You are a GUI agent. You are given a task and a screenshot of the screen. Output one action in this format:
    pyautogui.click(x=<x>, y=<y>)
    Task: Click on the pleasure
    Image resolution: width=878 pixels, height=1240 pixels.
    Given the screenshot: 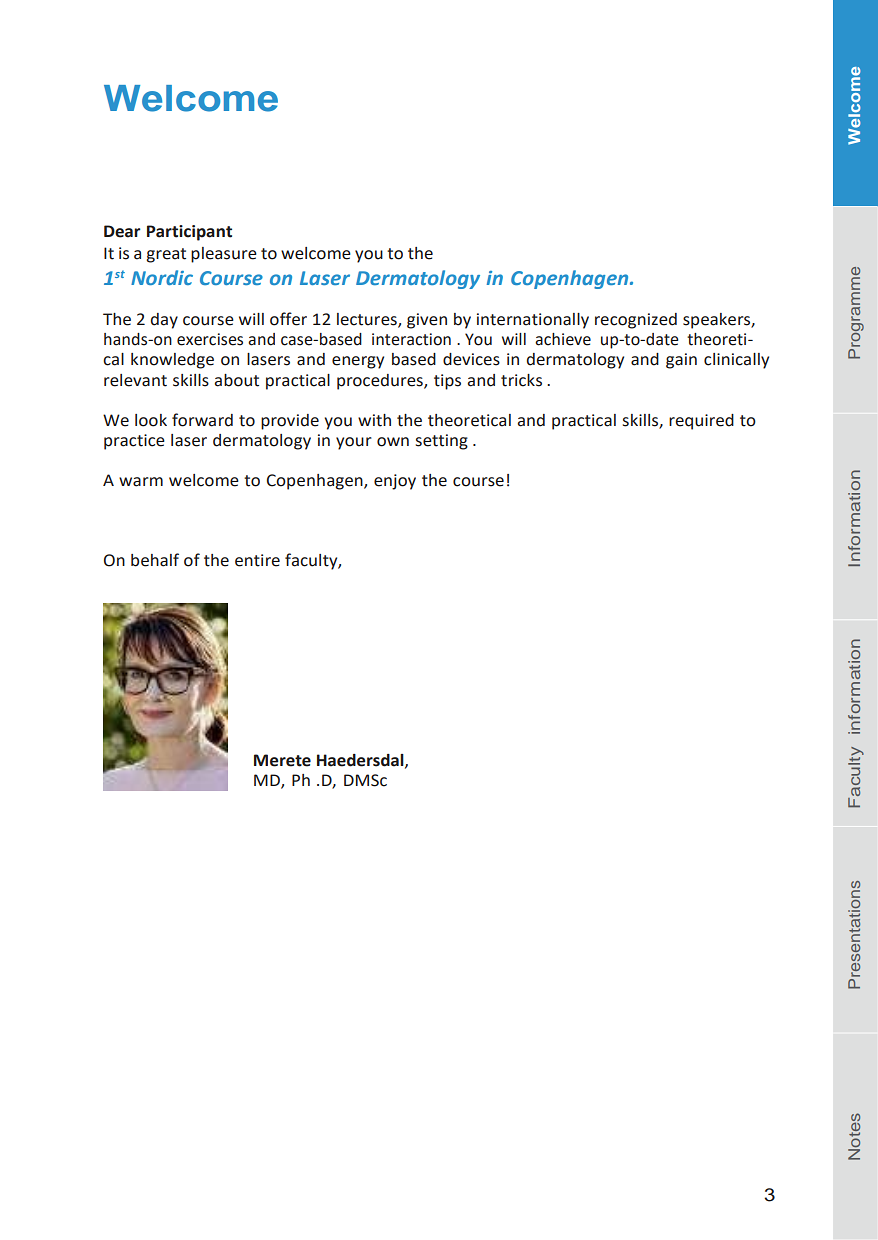 What is the action you would take?
    pyautogui.click(x=224, y=255)
